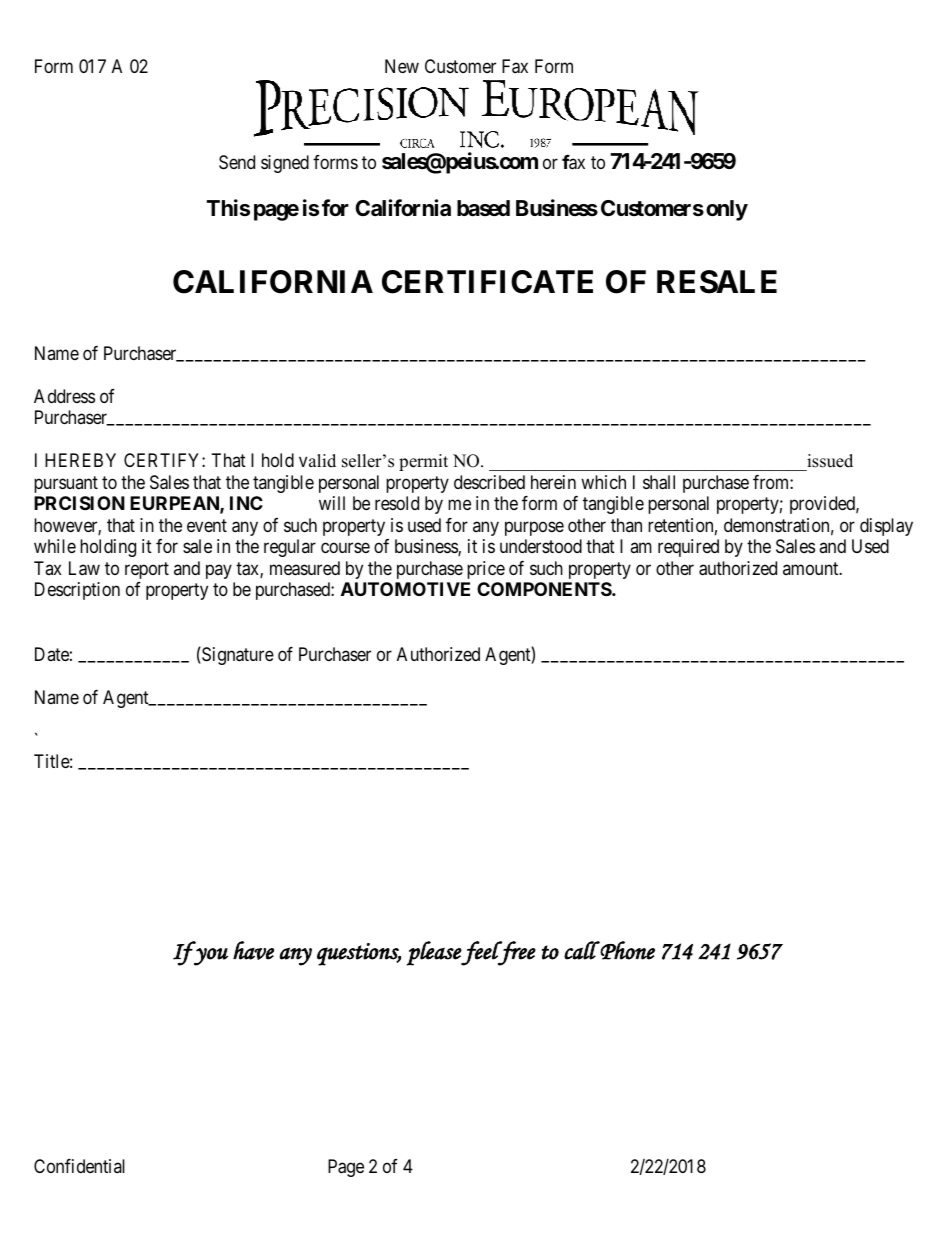  Describe the element at coordinates (64, 396) in the document. I see `Address` at that location.
